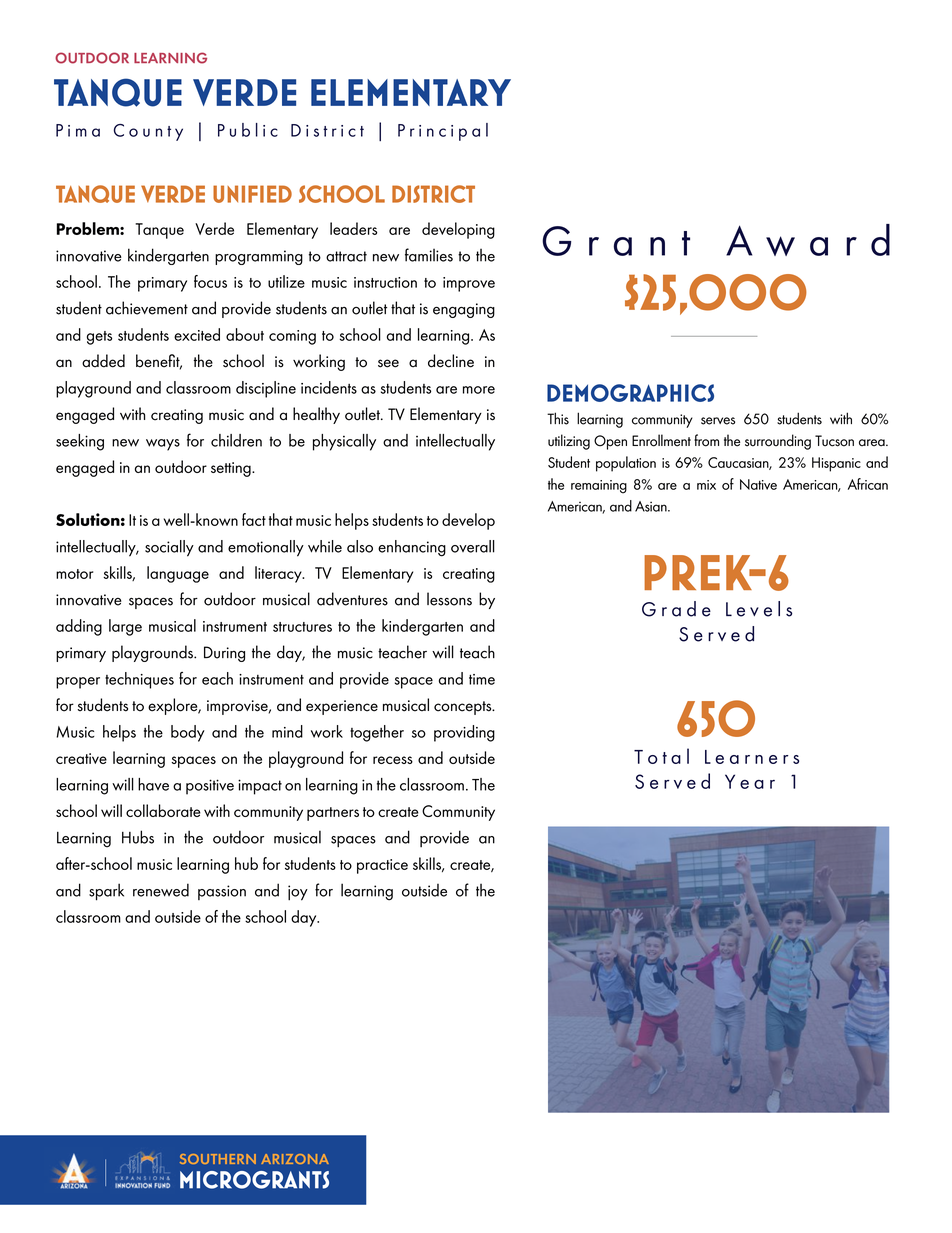  I want to click on SOUTHERN, so click(218, 1159).
